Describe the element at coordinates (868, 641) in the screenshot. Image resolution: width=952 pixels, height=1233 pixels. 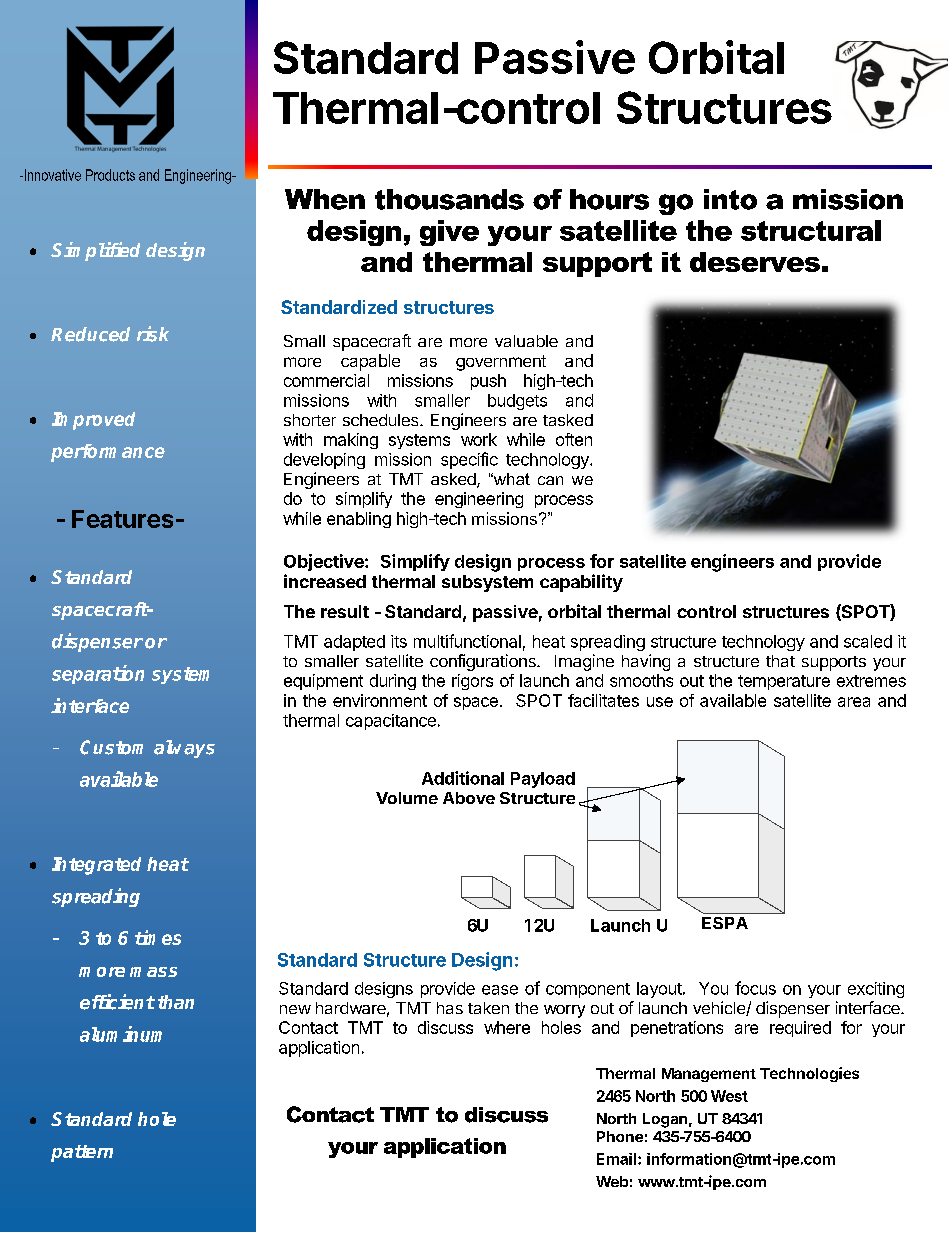
I see `scaled` at that location.
